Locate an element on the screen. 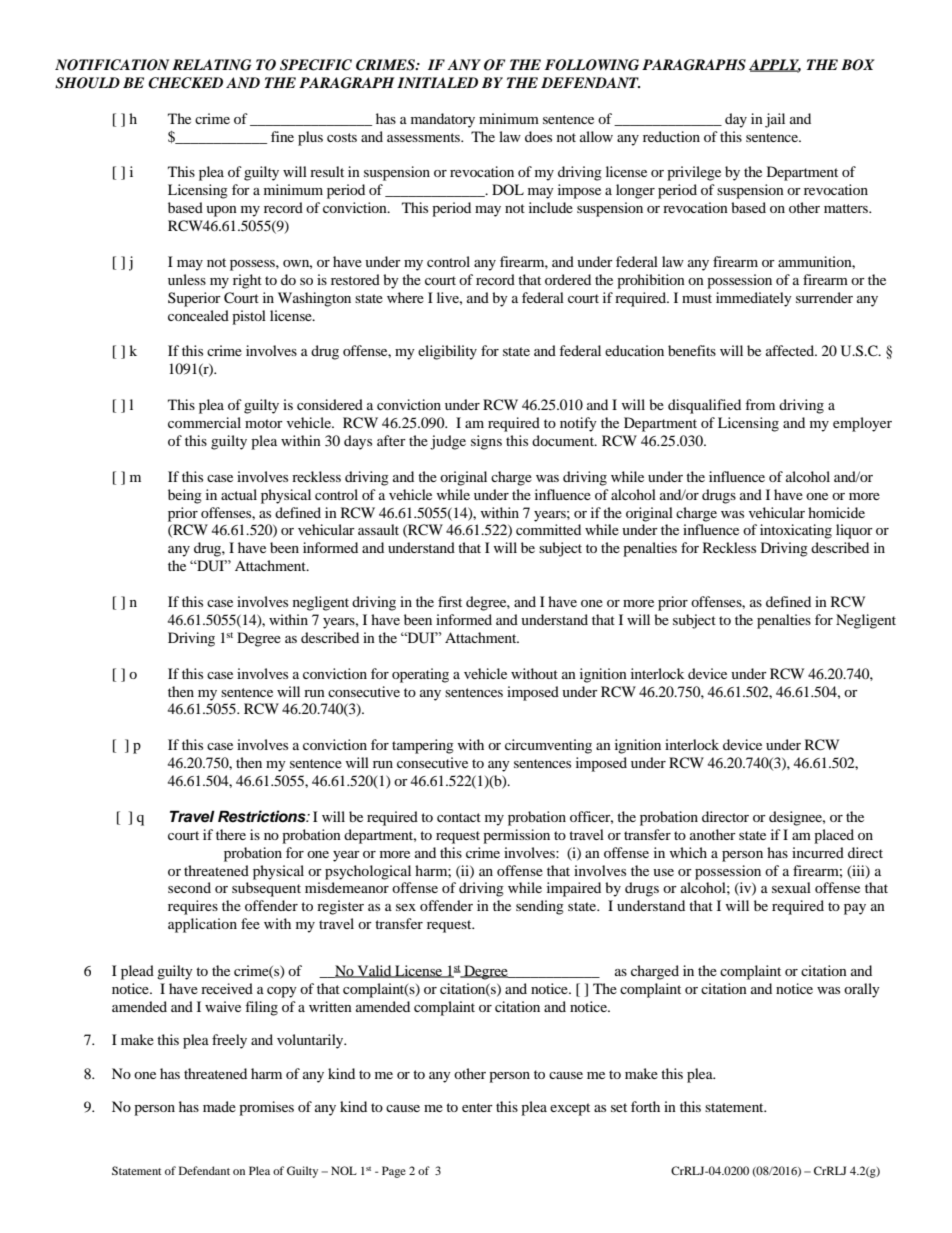  CHECKED is located at coordinates (185, 83).
